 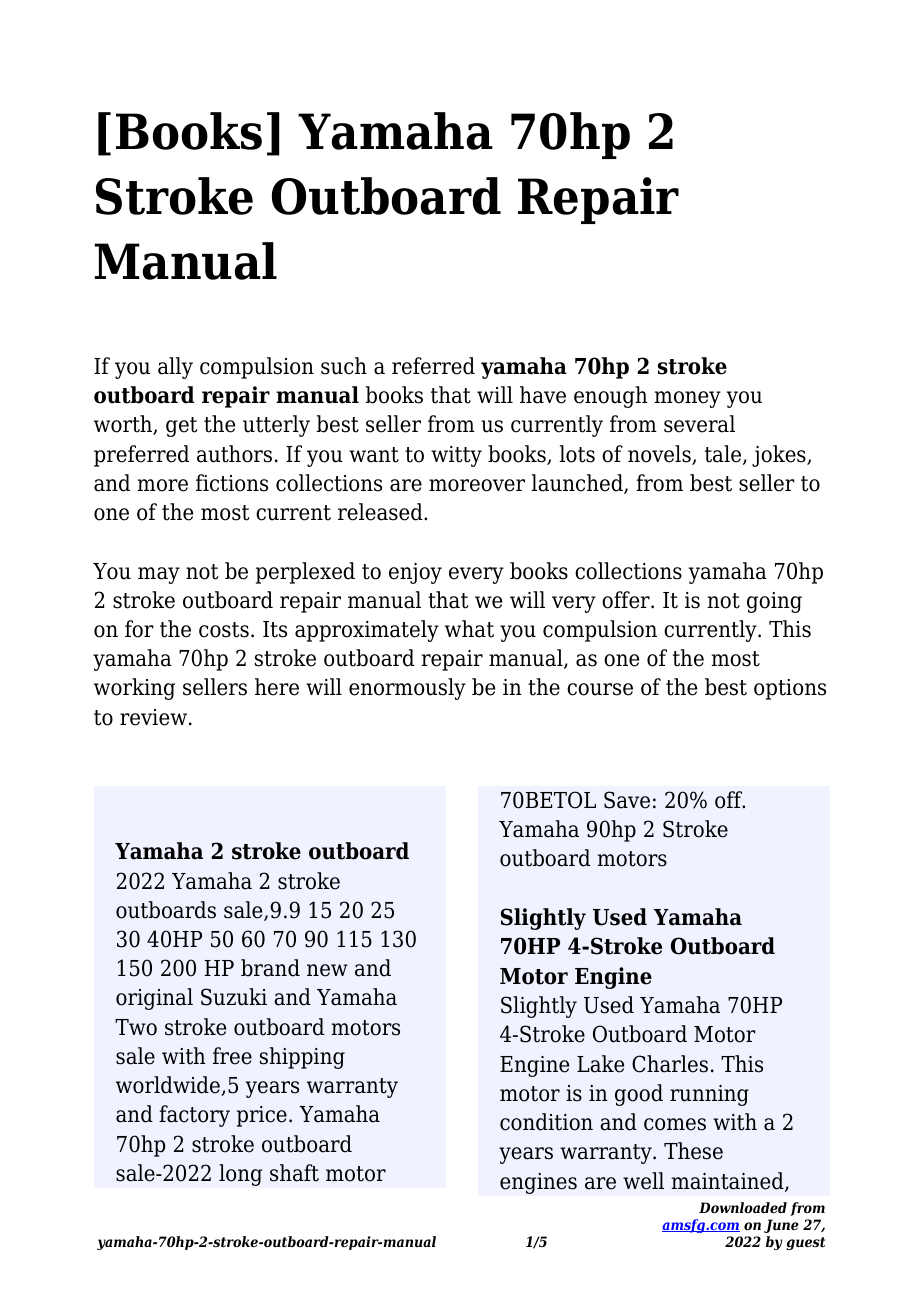 I want to click on options, so click(x=790, y=689).
